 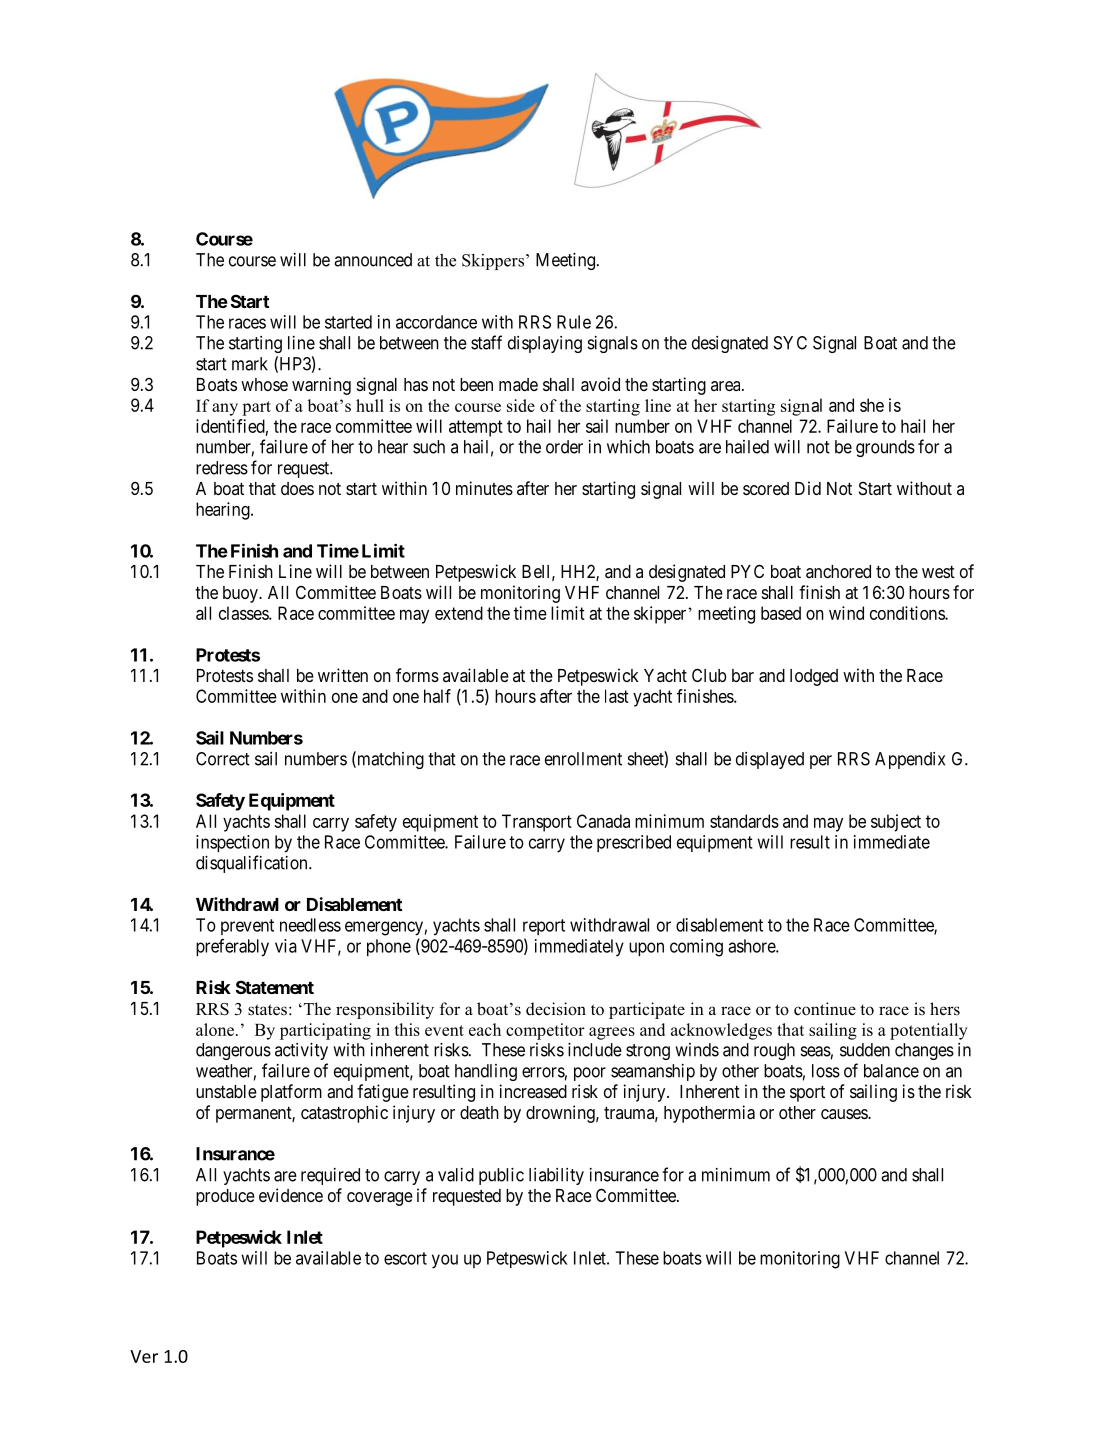 What do you see at coordinates (223, 759) in the page?
I see `Correct` at bounding box center [223, 759].
